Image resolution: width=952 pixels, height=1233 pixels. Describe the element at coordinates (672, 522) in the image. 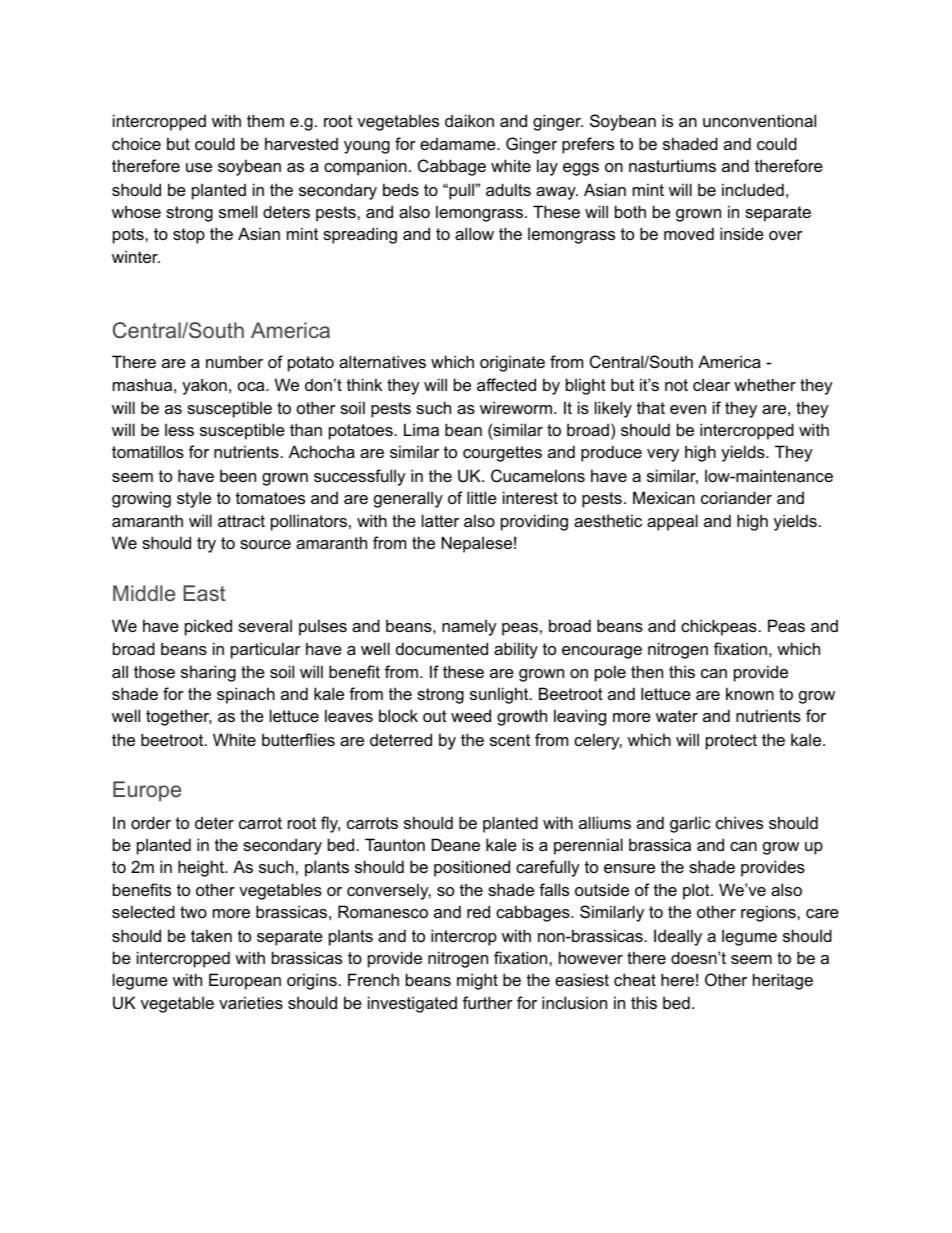

I see `appeal` at that location.
